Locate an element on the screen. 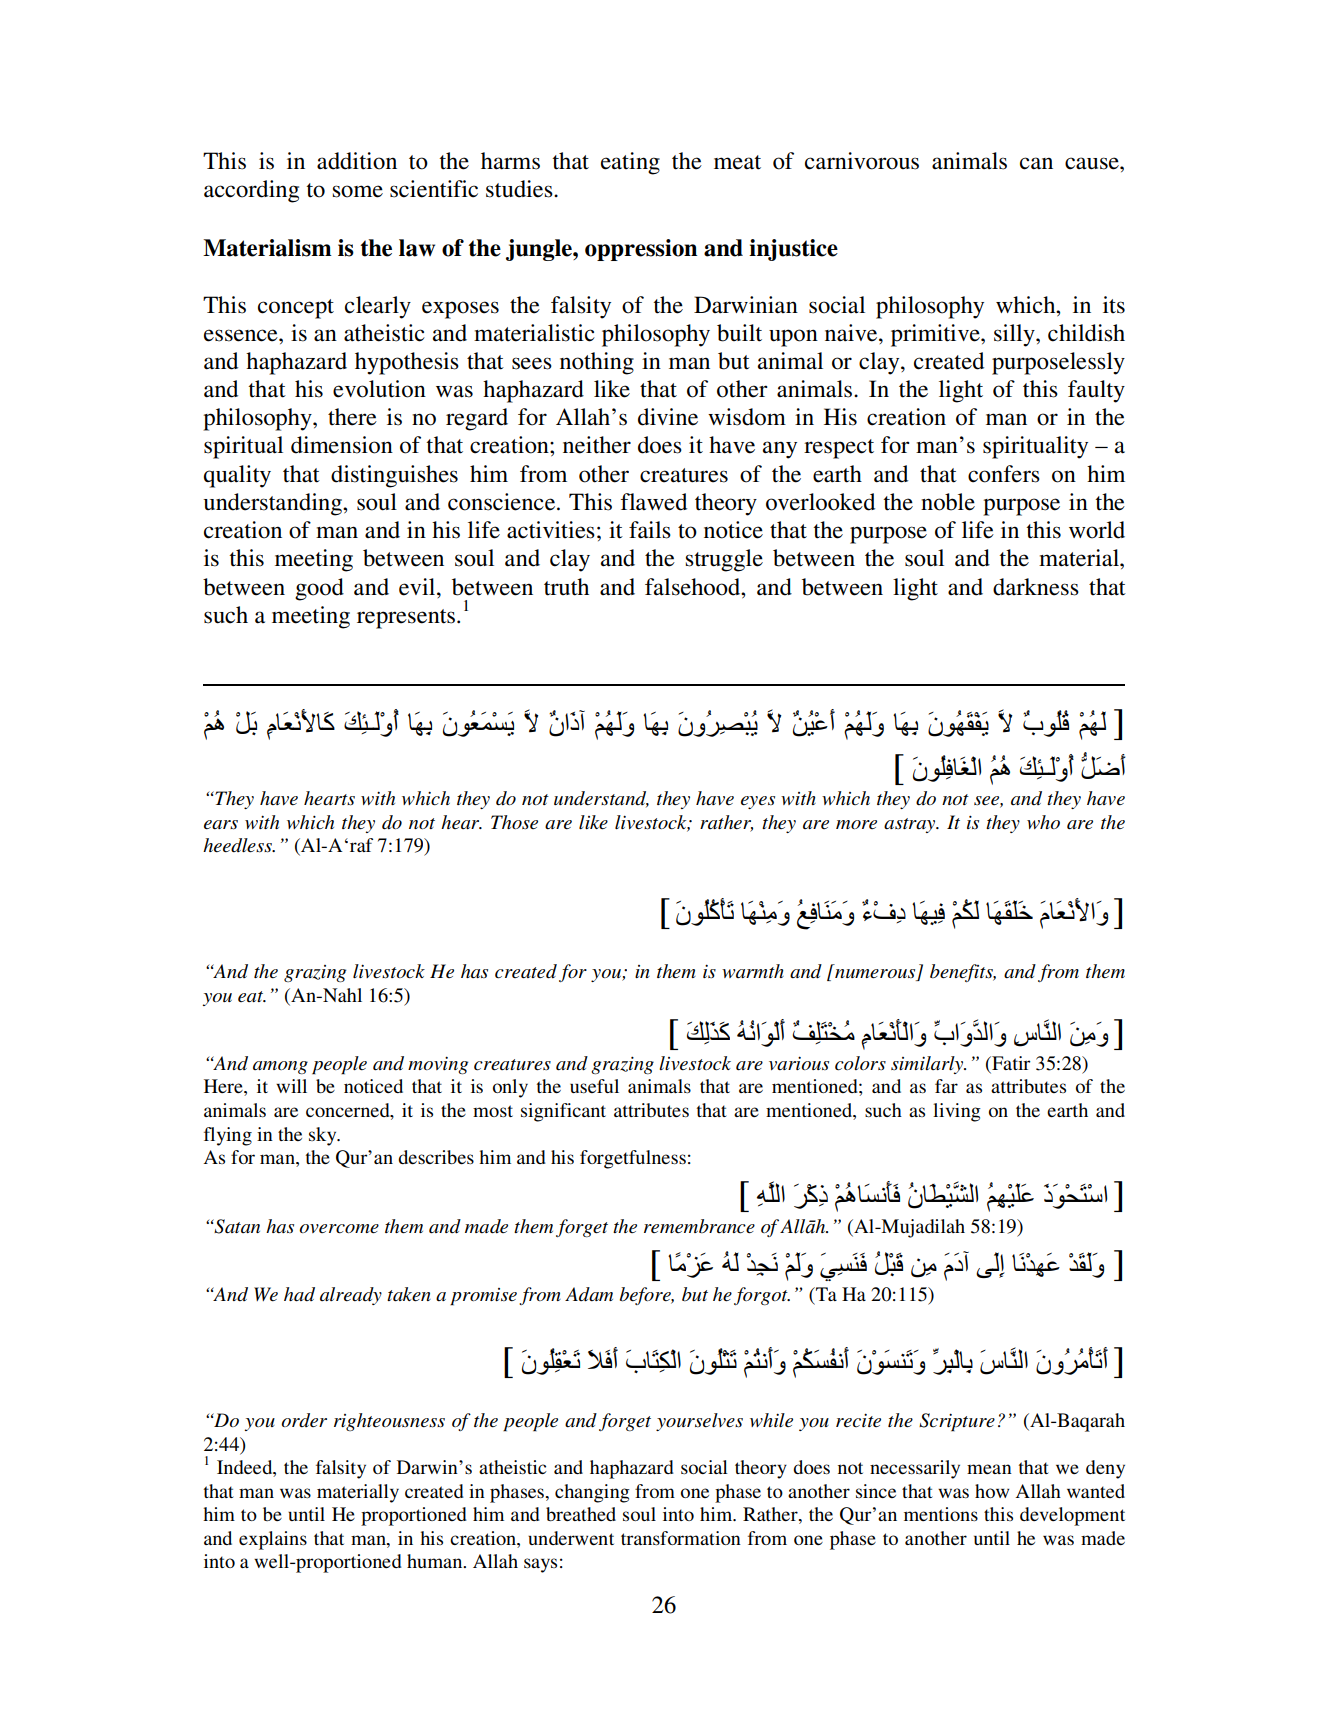  fails is located at coordinates (650, 530).
